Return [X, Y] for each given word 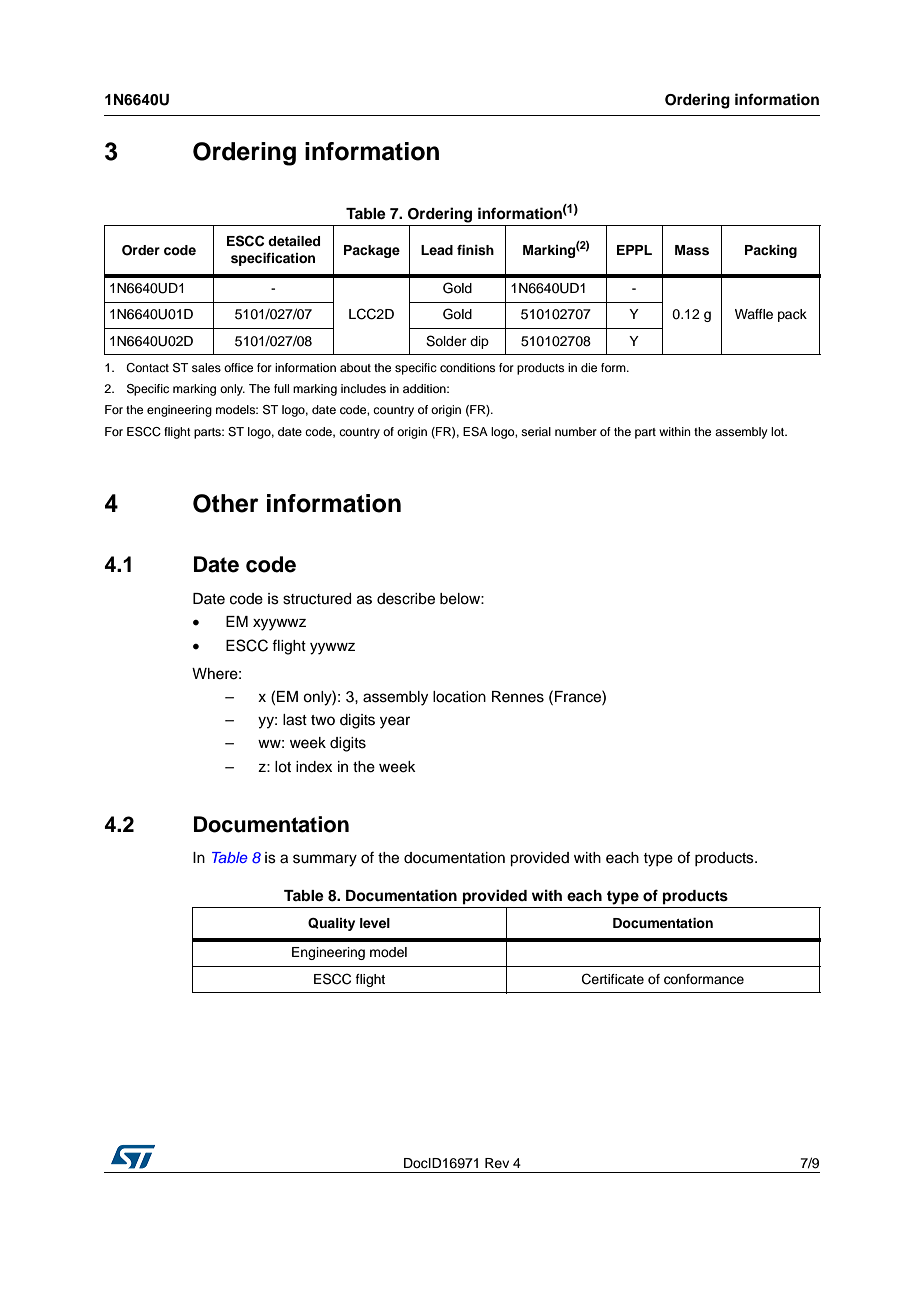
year [395, 722]
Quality [331, 924]
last [295, 720]
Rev [497, 1163]
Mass [692, 250]
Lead [437, 250]
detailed [294, 241]
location [459, 697]
